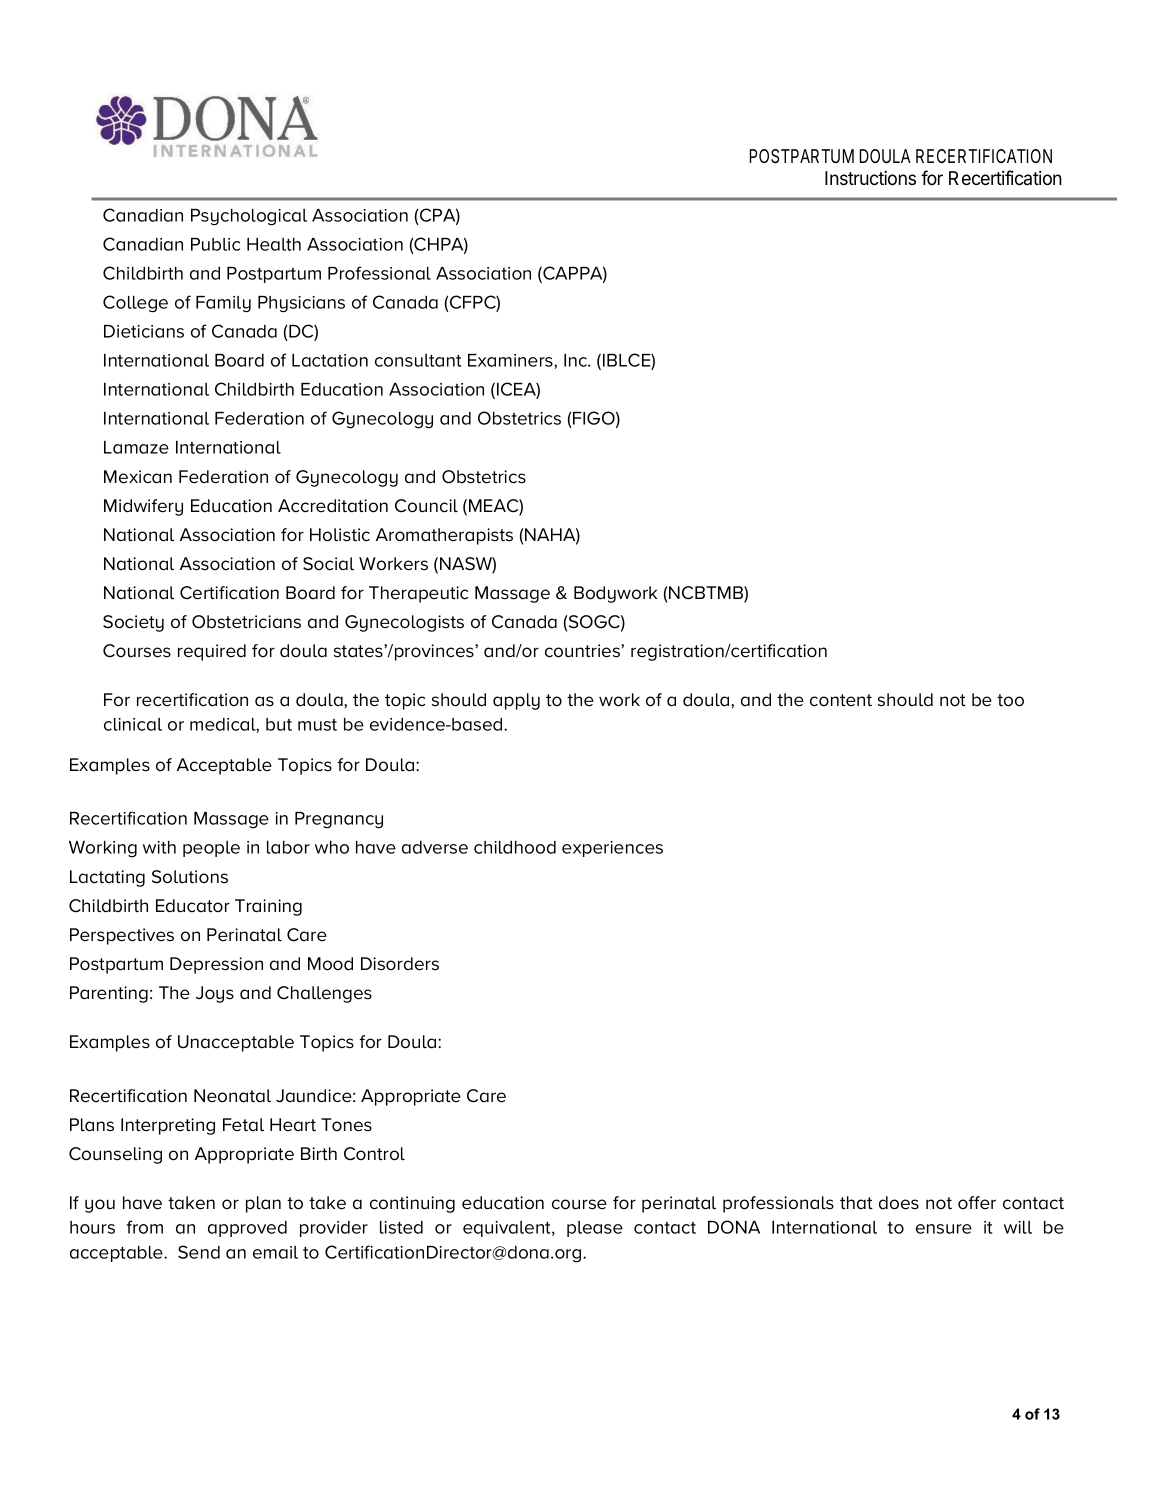 The height and width of the screenshot is (1510, 1167). I want to click on Council, so click(426, 506).
